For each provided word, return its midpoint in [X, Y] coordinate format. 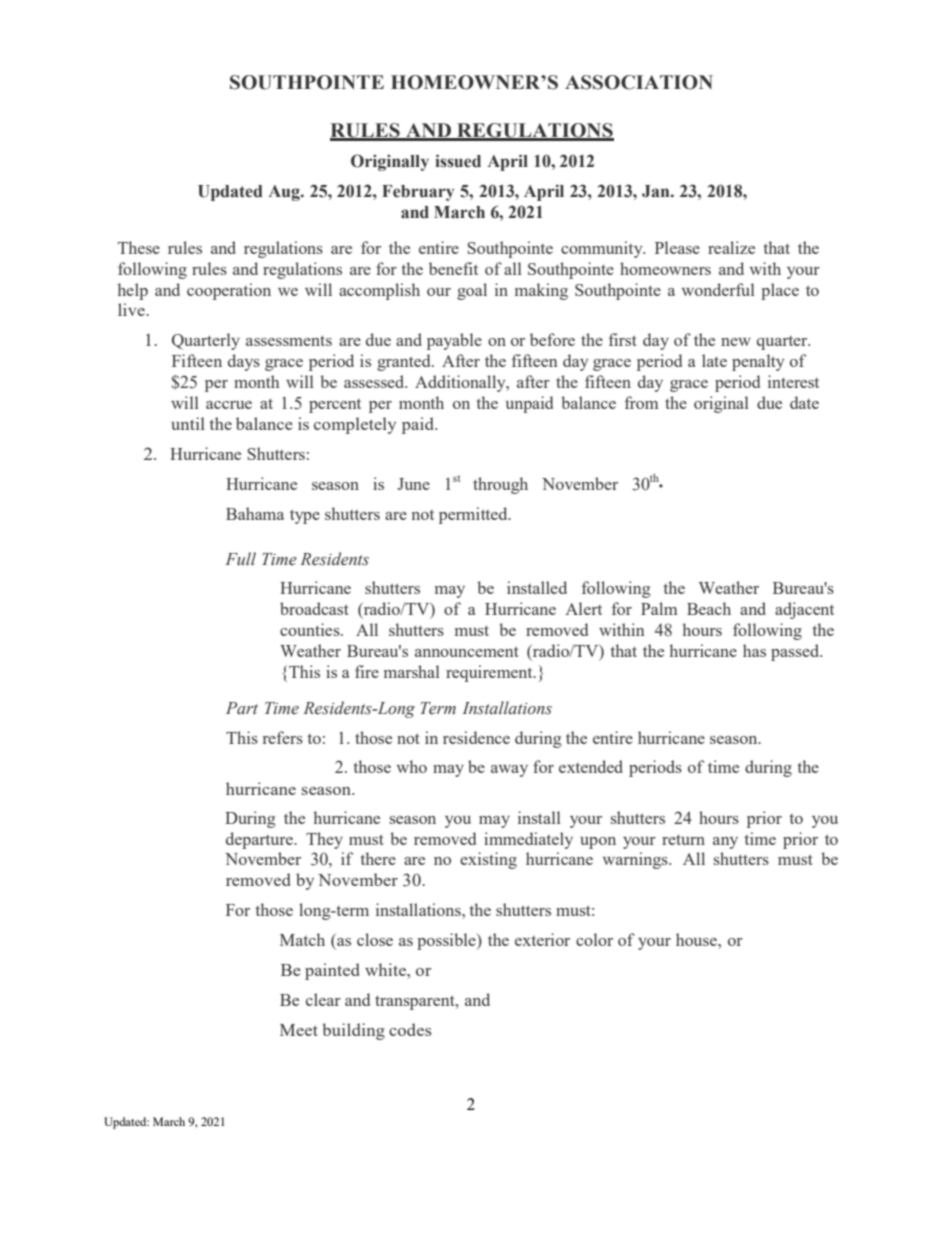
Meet [299, 1030]
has [754, 650]
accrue [229, 405]
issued [458, 161]
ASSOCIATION [639, 82]
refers [283, 737]
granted [405, 362]
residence [476, 737]
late [714, 360]
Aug [285, 193]
